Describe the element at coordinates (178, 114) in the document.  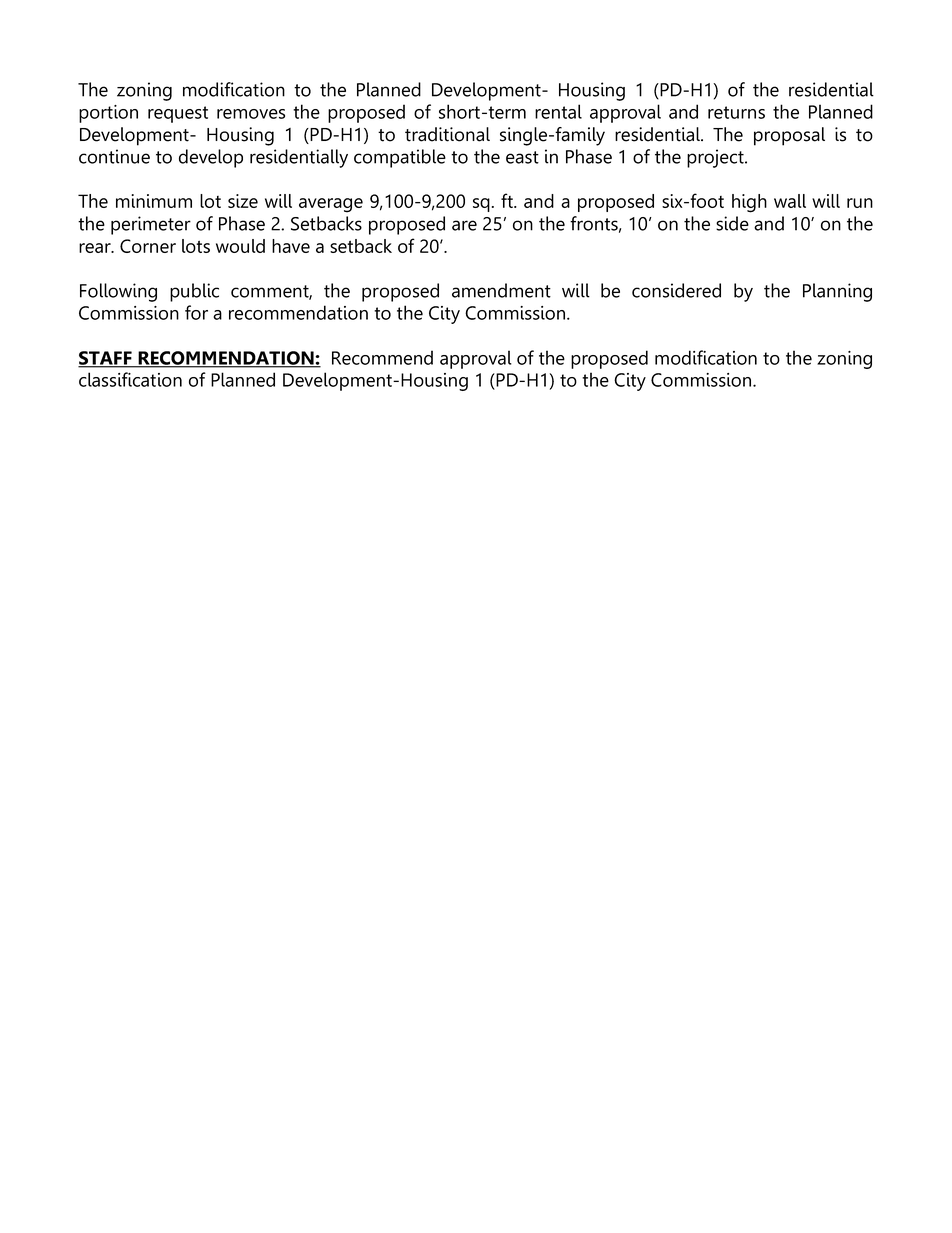
I see `request` at that location.
